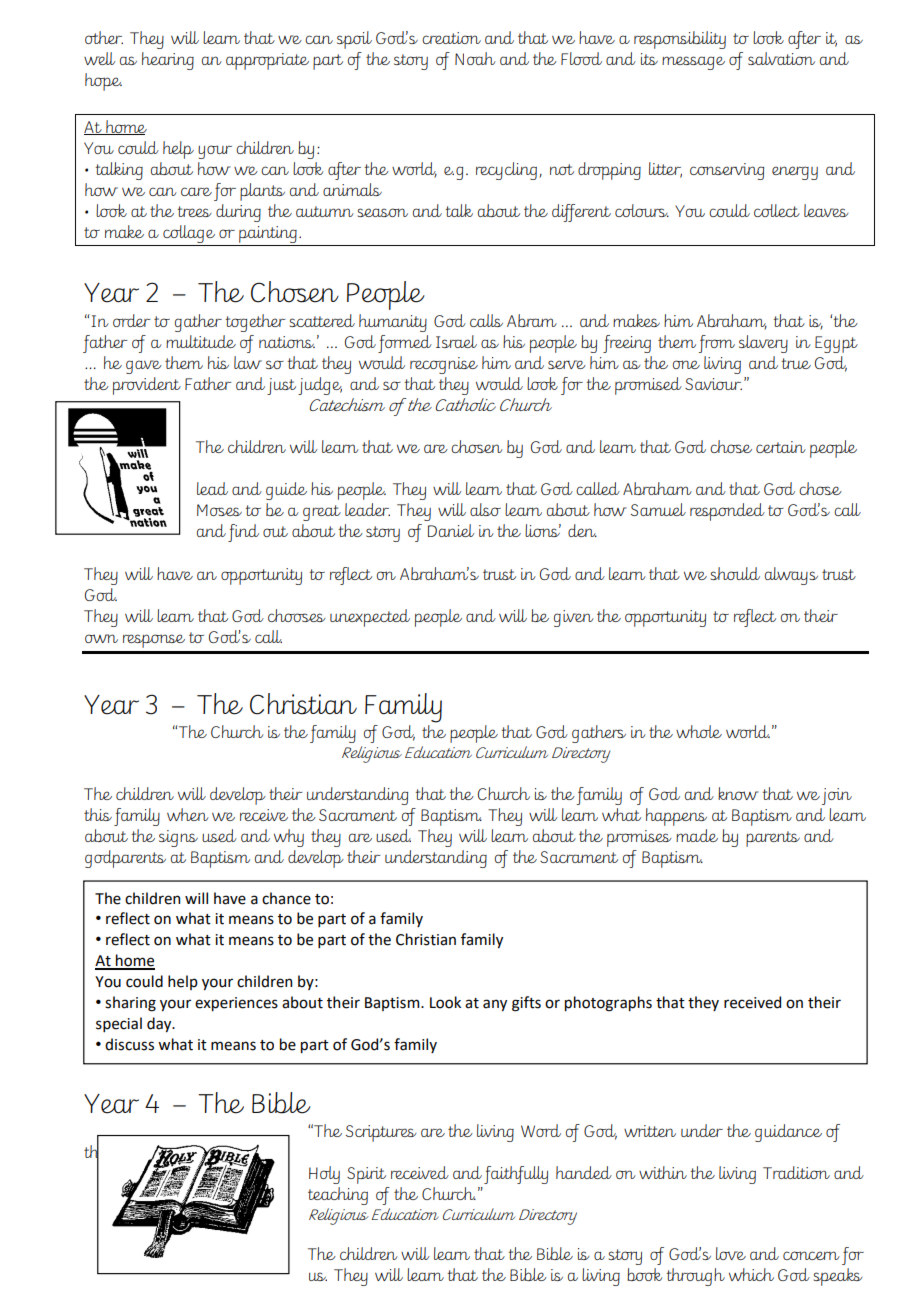  I want to click on Noah, so click(475, 58).
